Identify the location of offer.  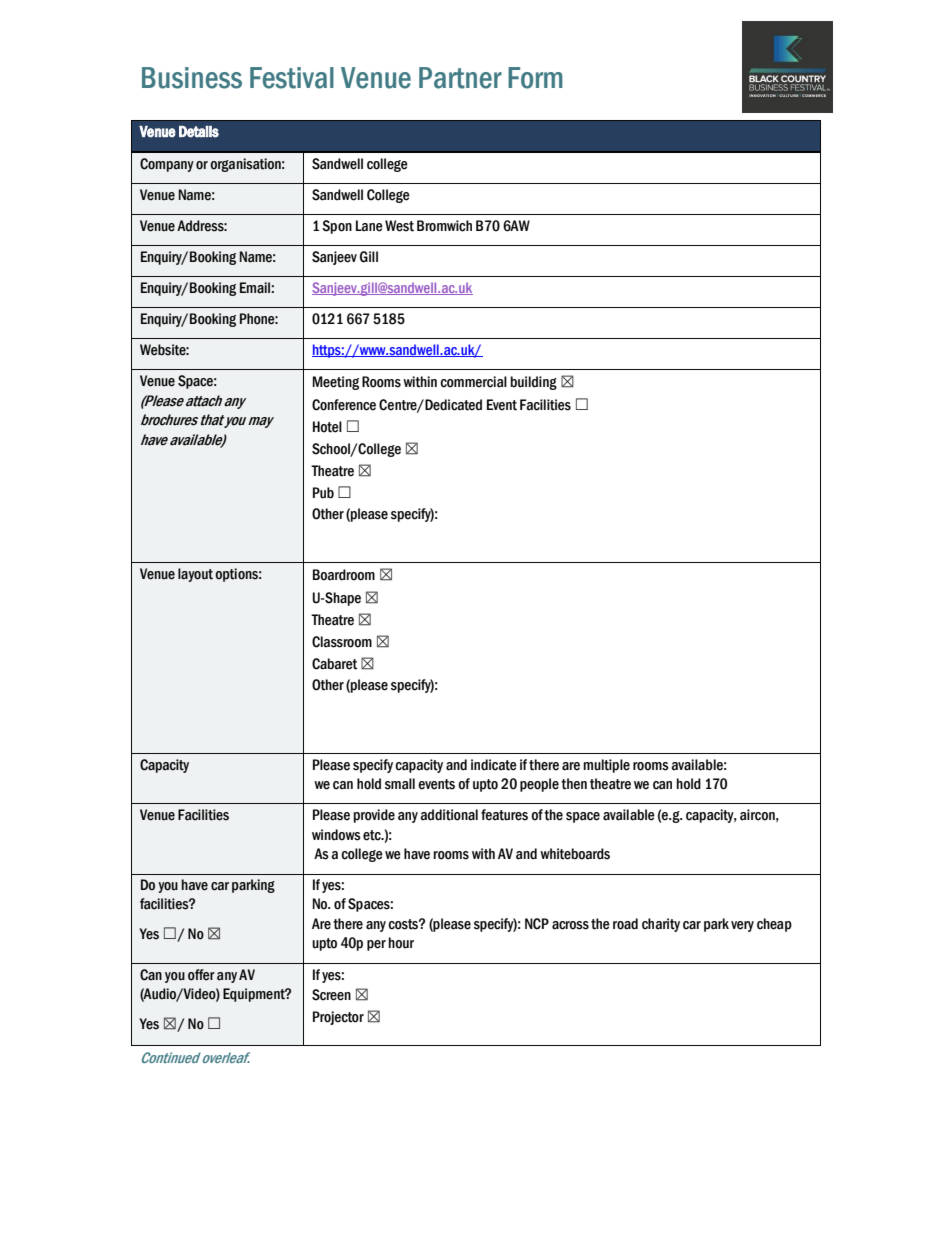
(201, 975).
